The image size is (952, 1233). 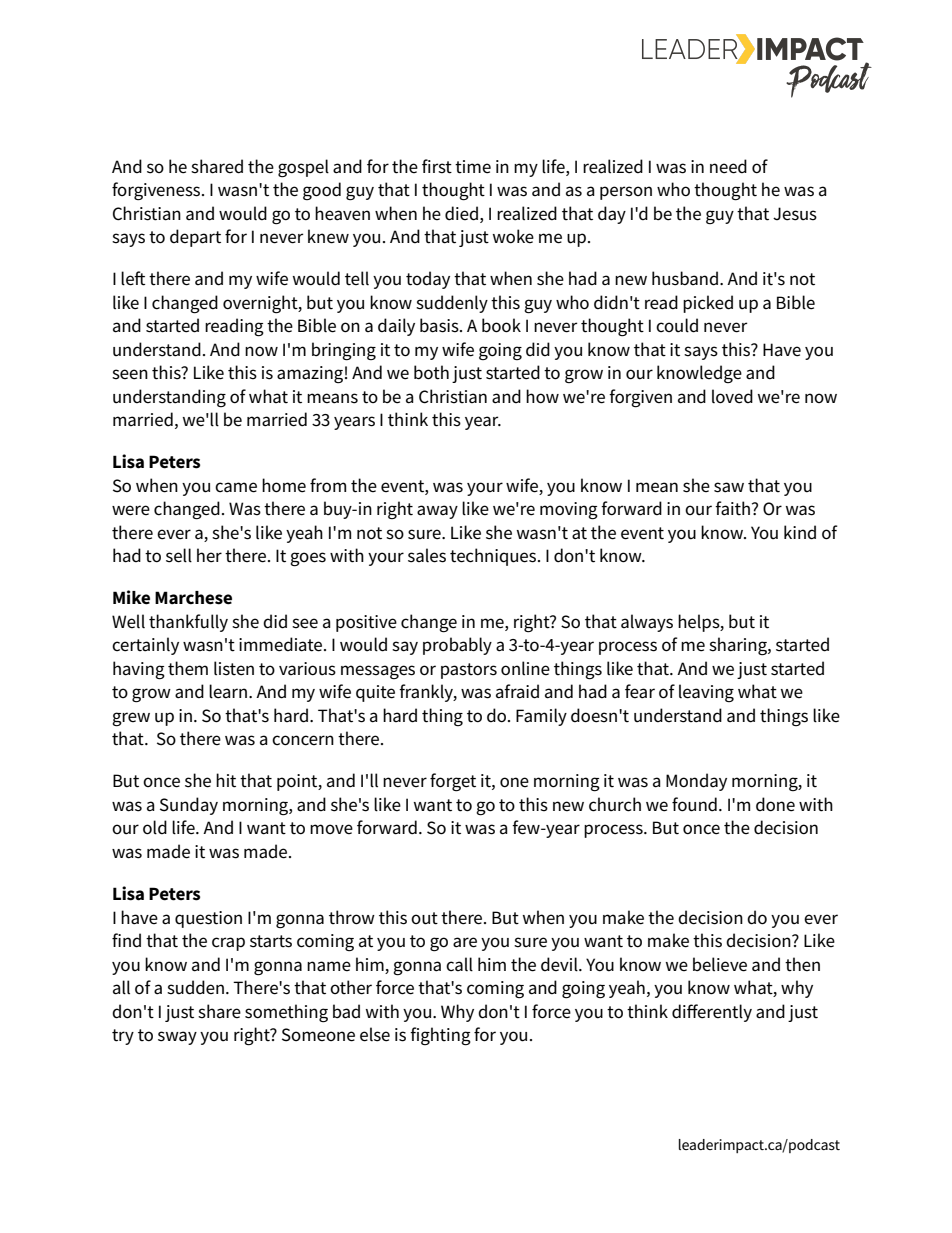 What do you see at coordinates (177, 1038) in the screenshot?
I see `sway` at bounding box center [177, 1038].
